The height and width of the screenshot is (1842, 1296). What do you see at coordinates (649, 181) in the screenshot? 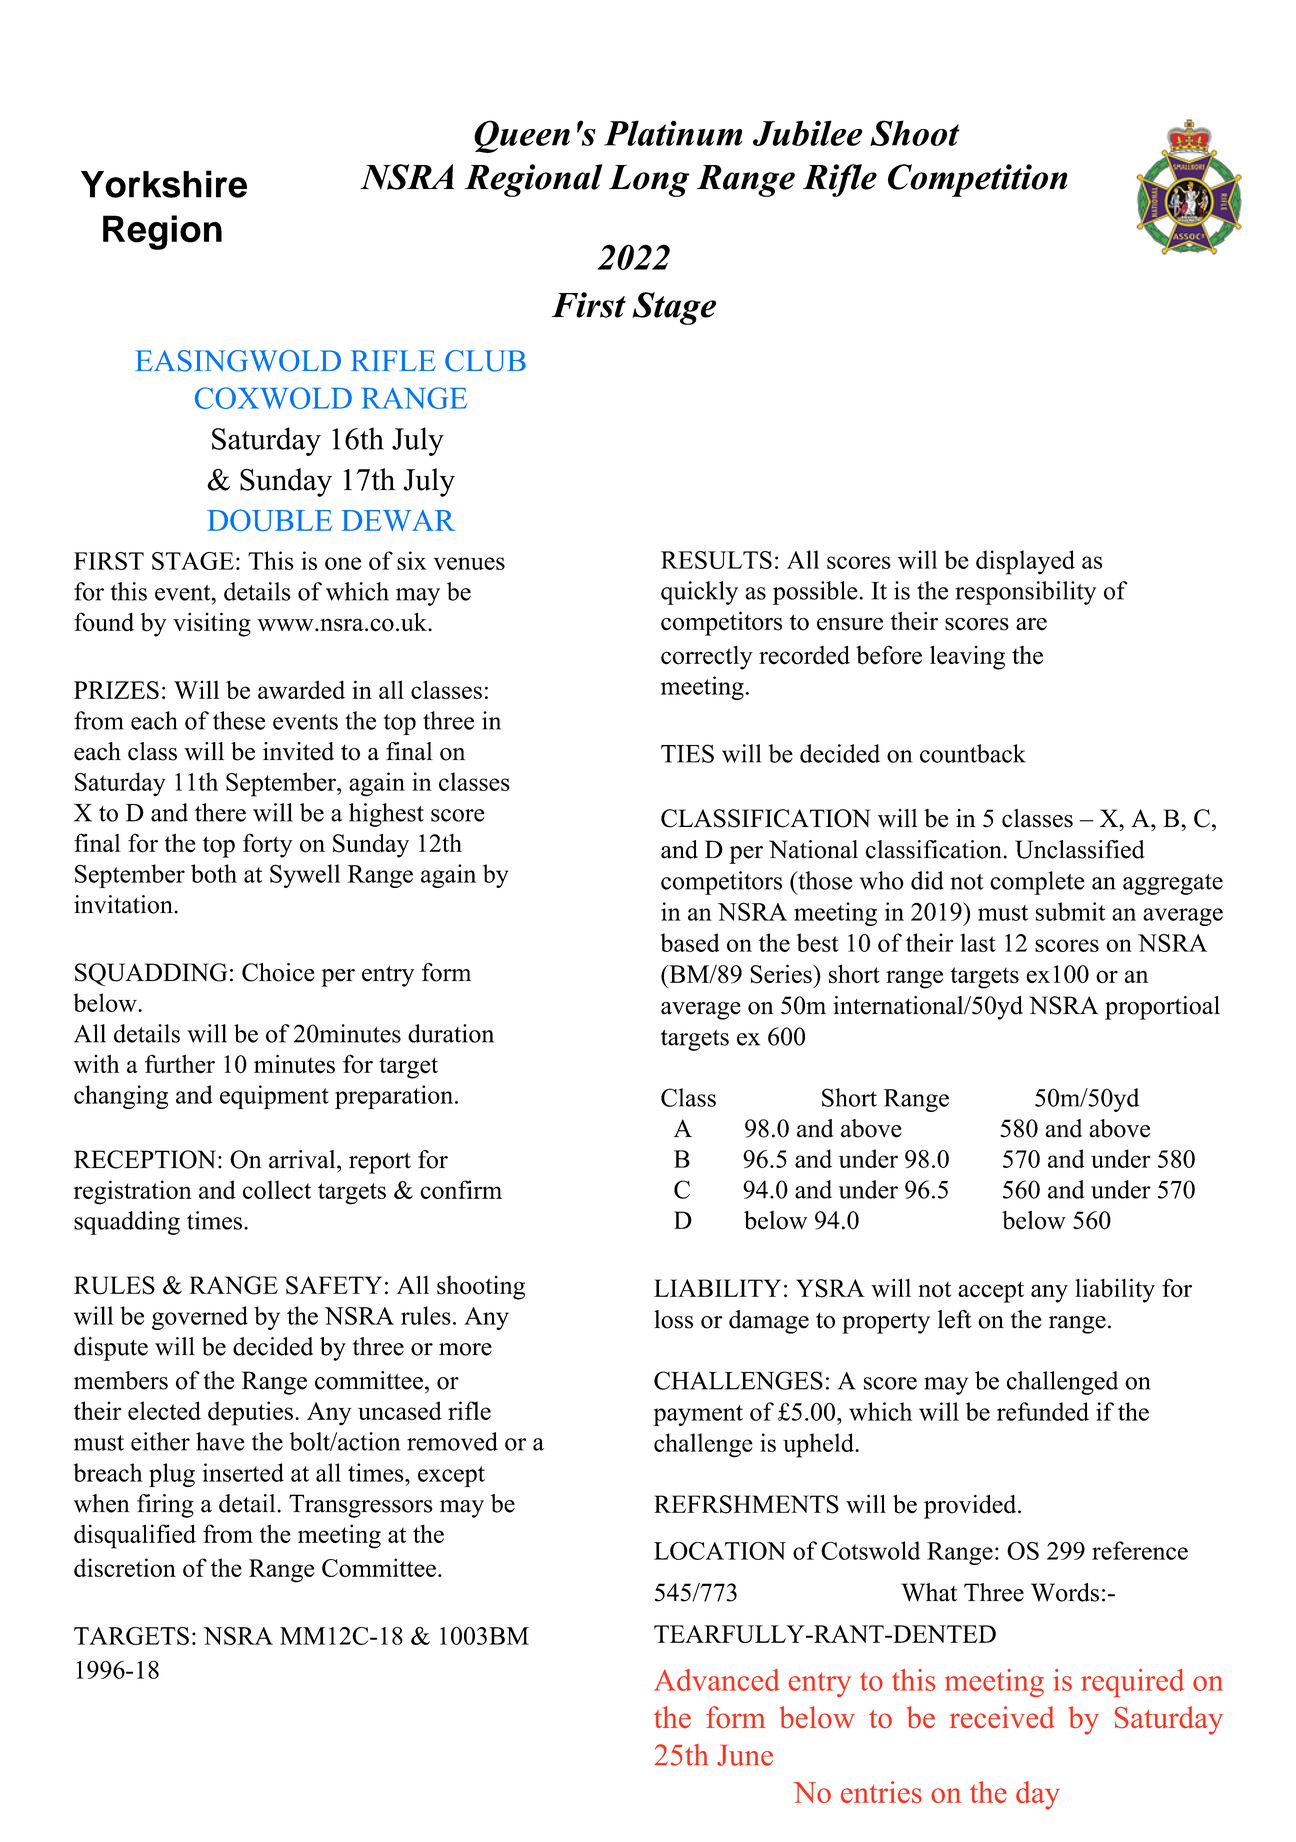
I see `Long` at bounding box center [649, 181].
